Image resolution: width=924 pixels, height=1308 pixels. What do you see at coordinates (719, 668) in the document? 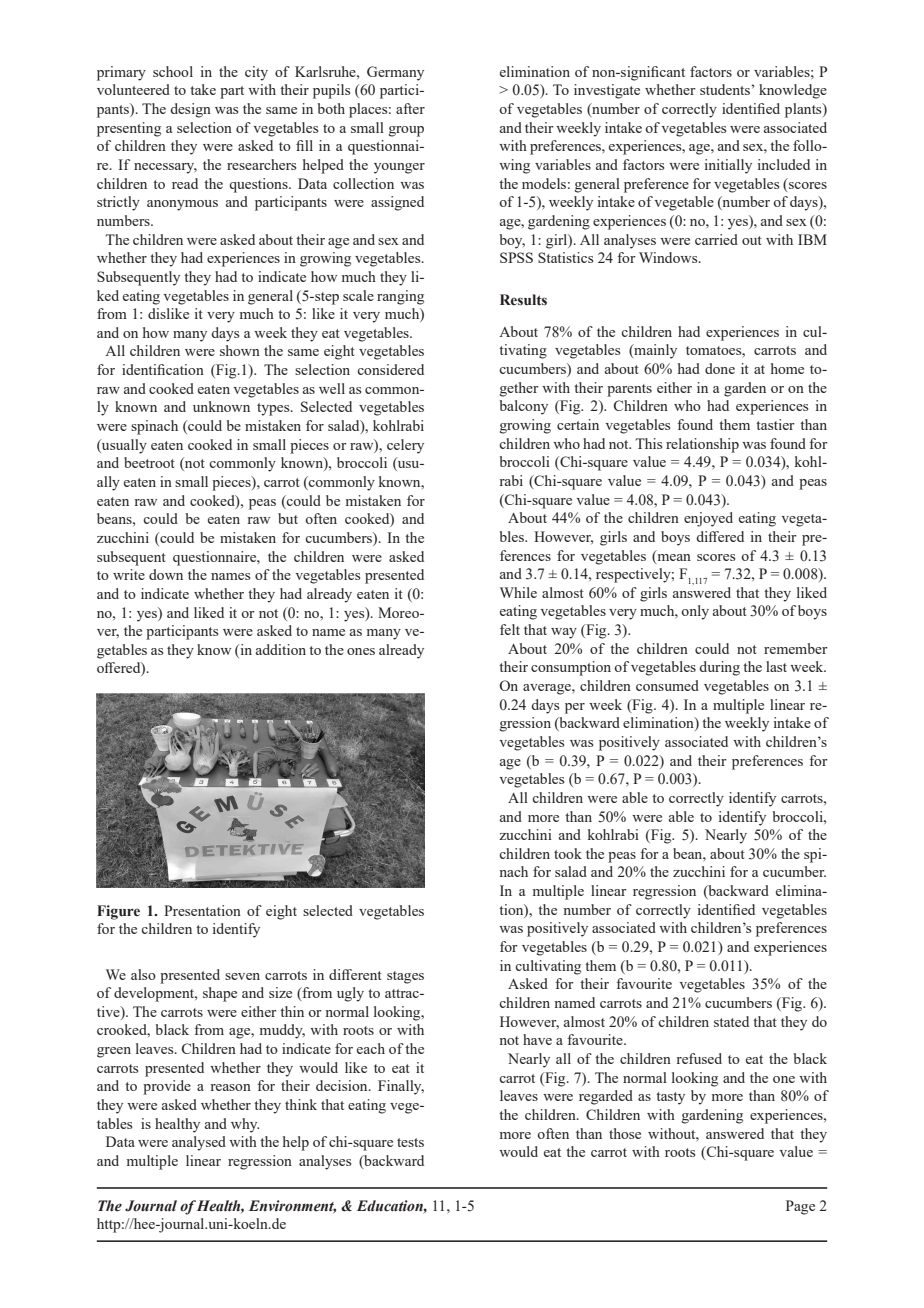
I see `during` at bounding box center [719, 668].
